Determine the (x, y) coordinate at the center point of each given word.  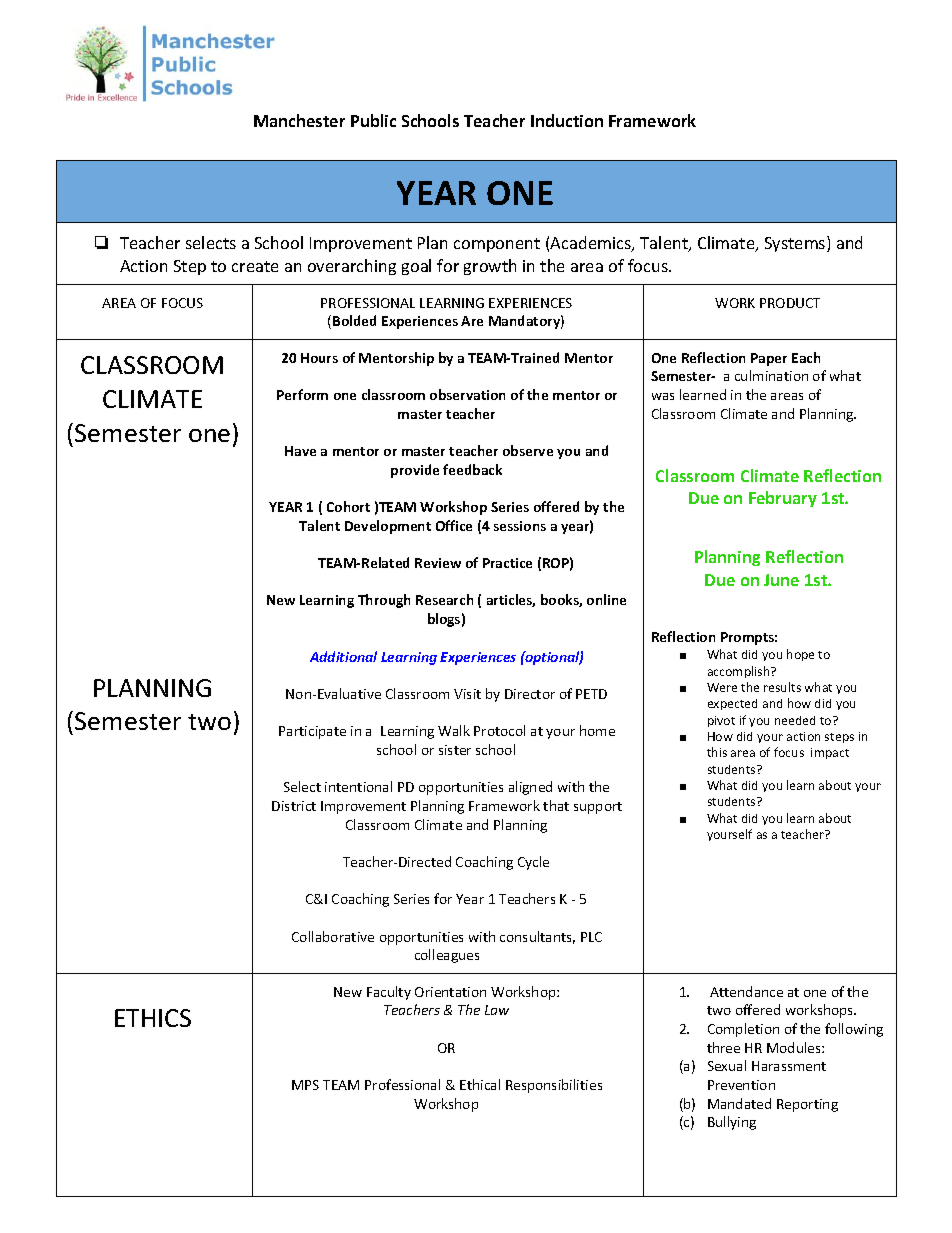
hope (800, 655)
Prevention (741, 1085)
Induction (567, 120)
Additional (343, 656)
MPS (305, 1085)
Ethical (480, 1084)
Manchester (299, 120)
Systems (795, 244)
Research (444, 599)
